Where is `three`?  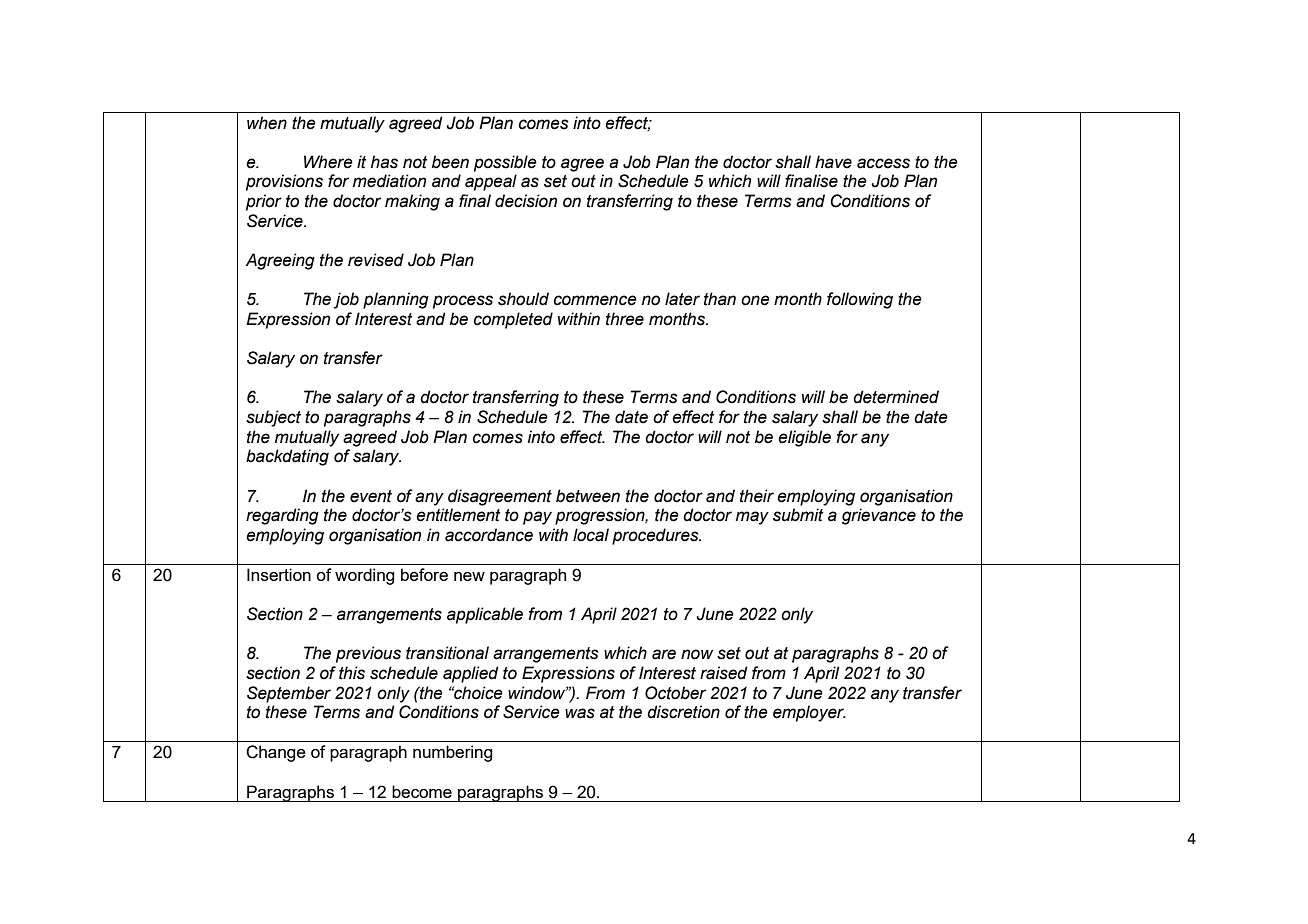
three is located at coordinates (625, 319).
